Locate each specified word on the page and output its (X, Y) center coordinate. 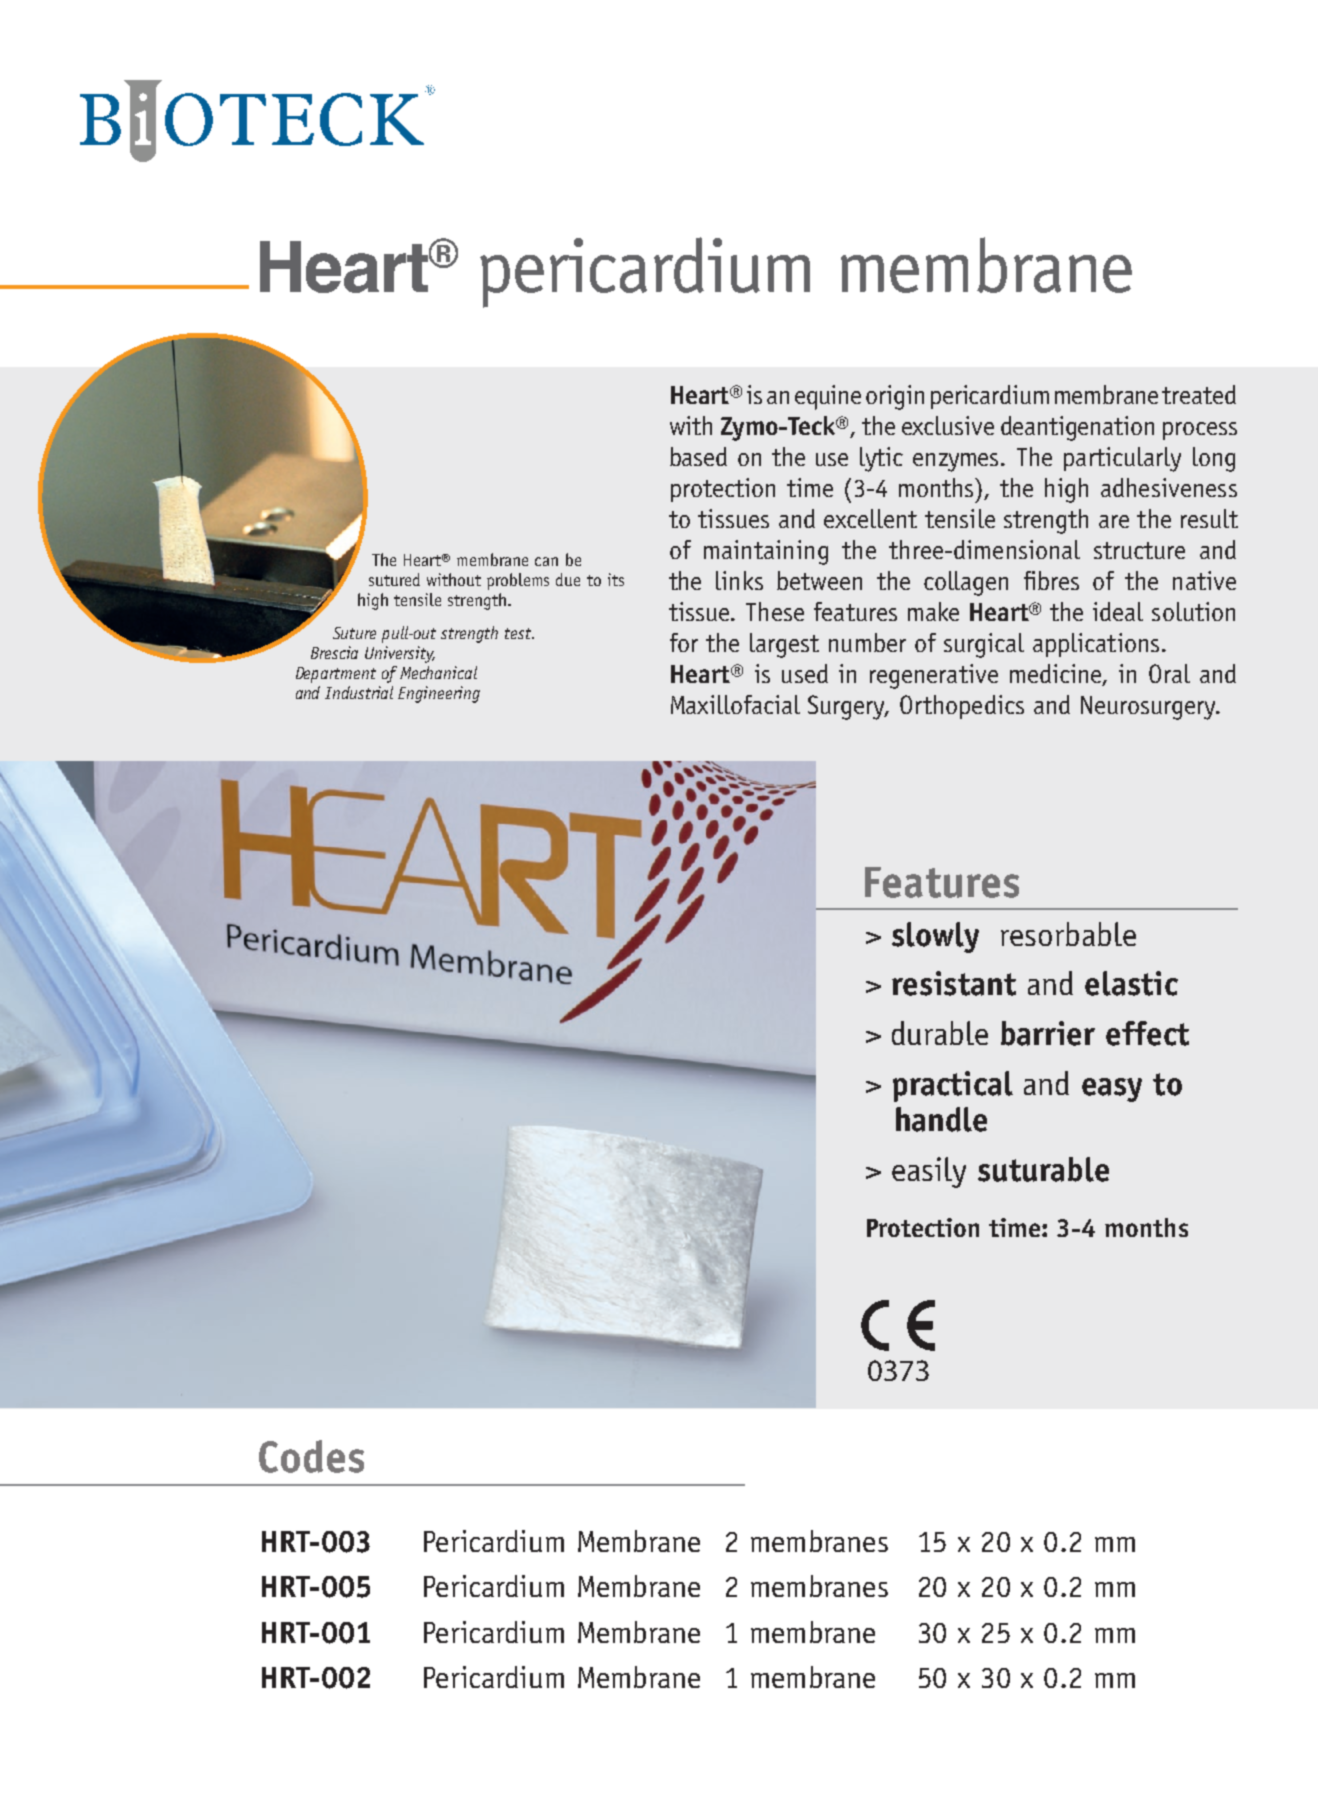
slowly (935, 937)
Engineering (439, 694)
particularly (1122, 459)
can (546, 561)
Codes (311, 1456)
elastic (1131, 983)
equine (828, 397)
